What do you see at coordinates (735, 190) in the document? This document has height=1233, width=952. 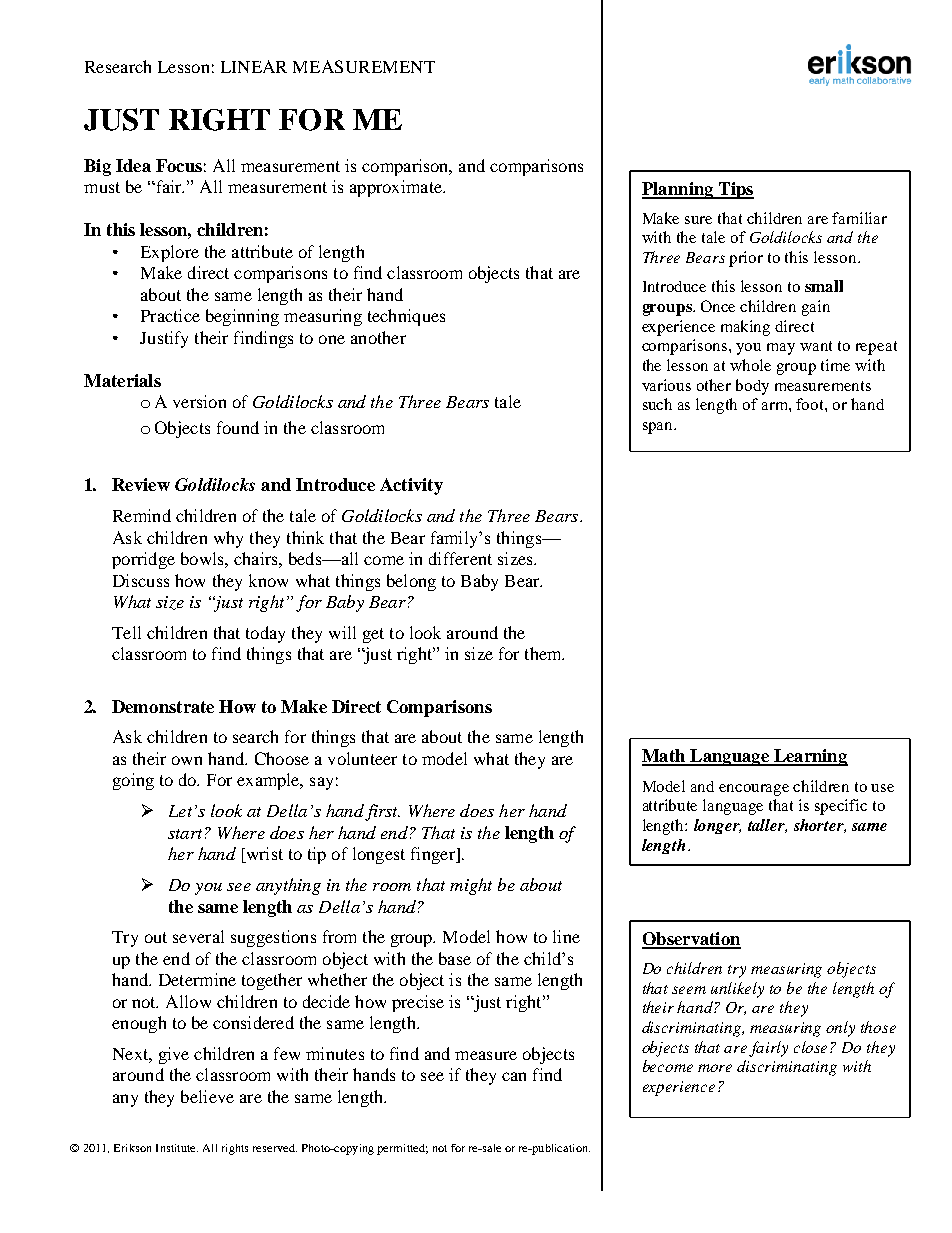 I see `Tips` at bounding box center [735, 190].
